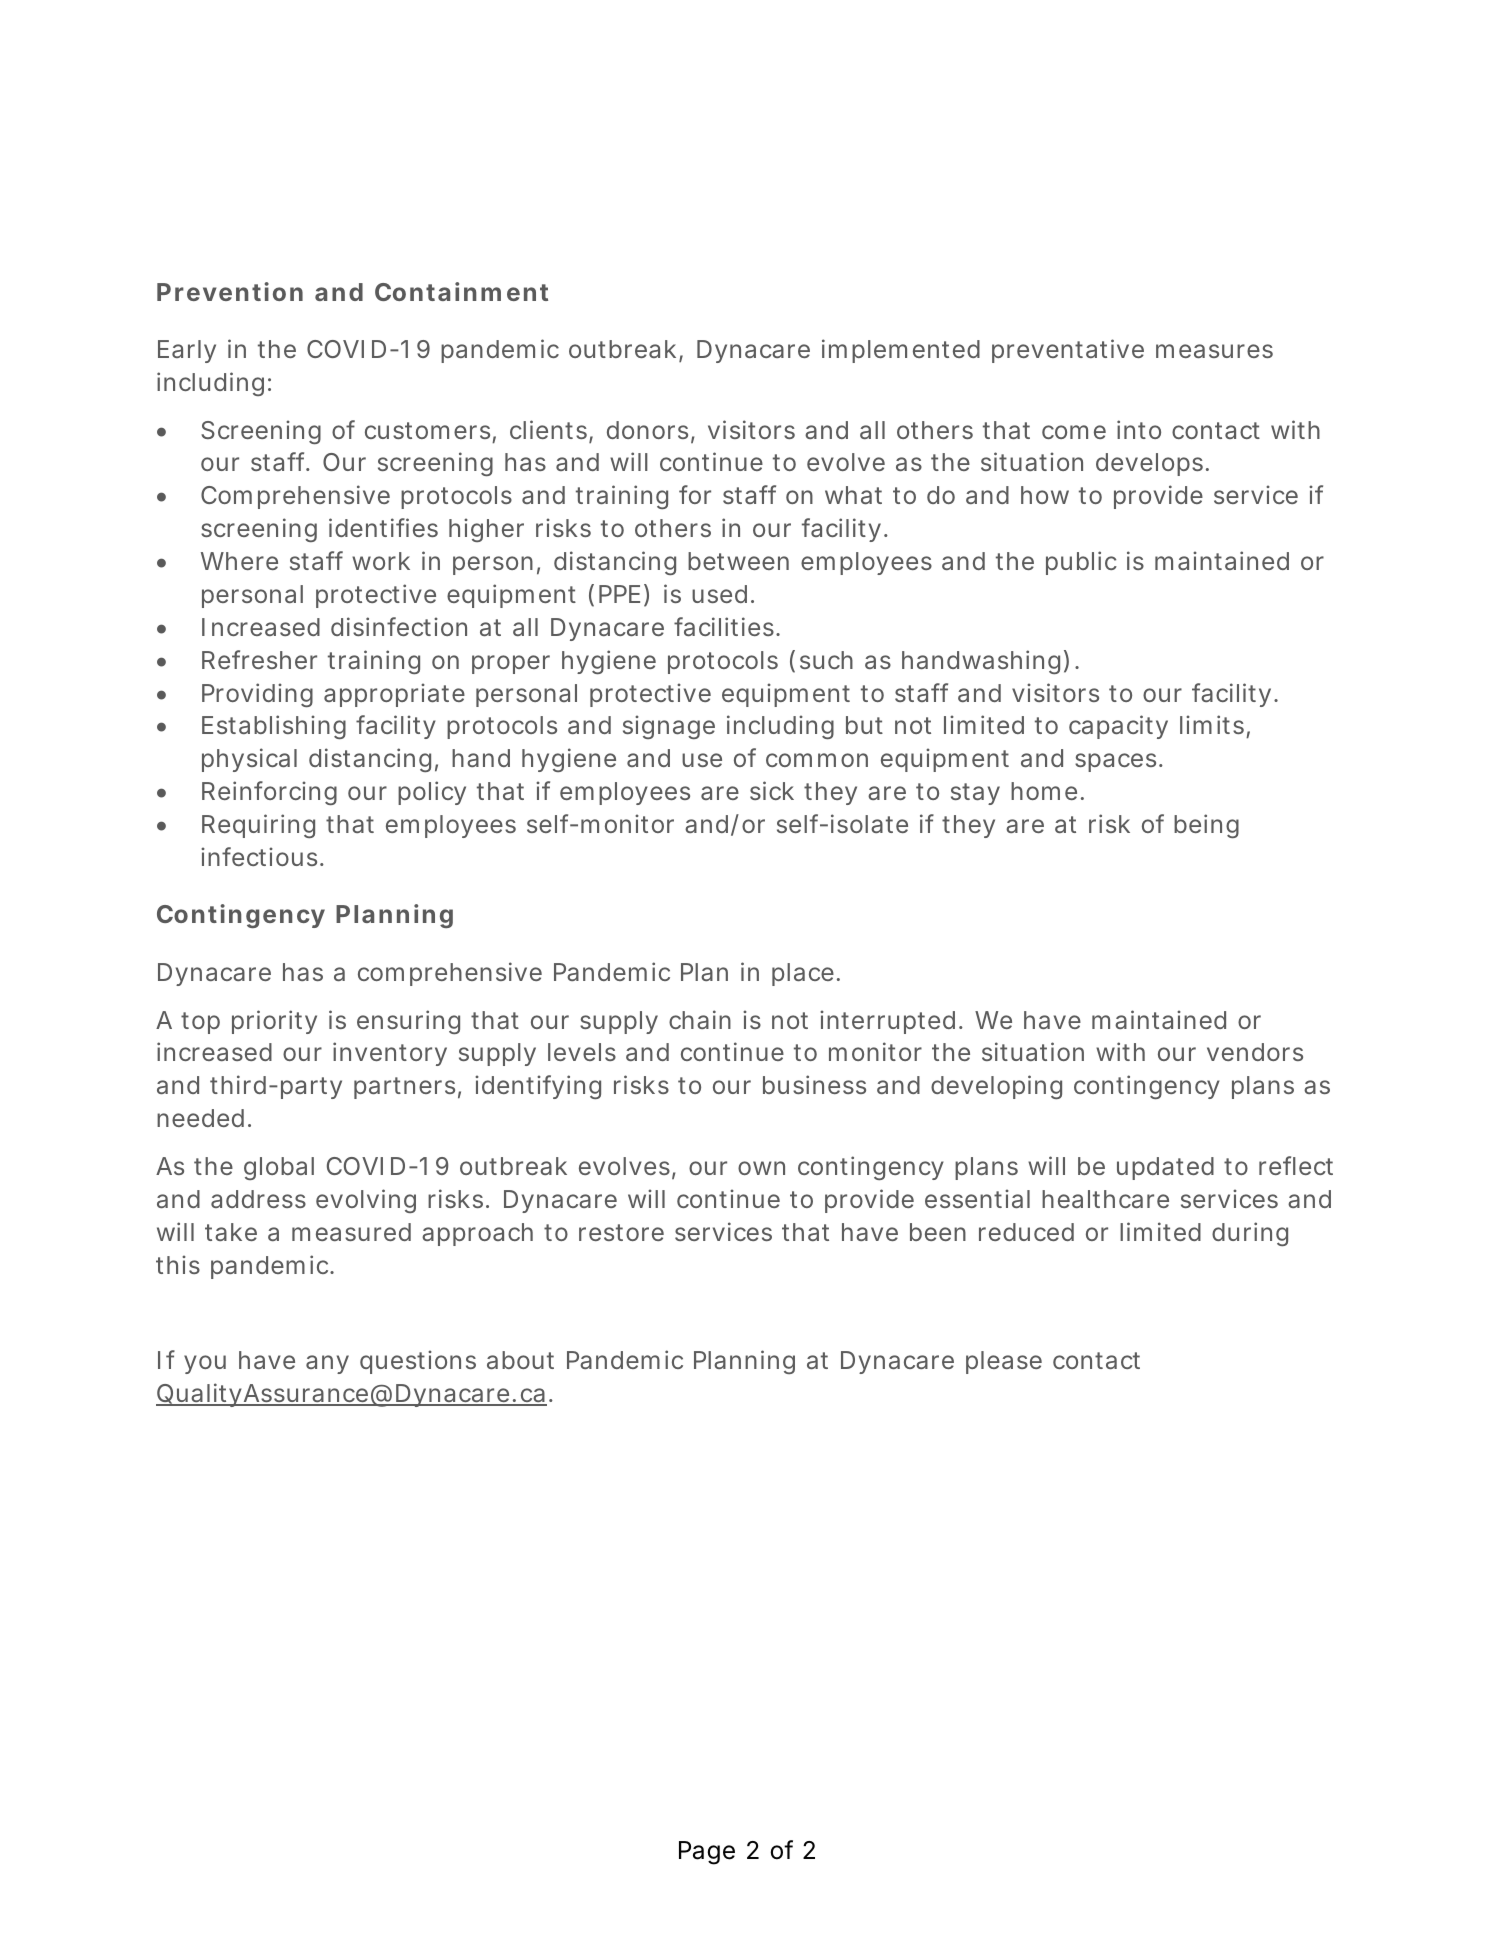 The image size is (1505, 1948). Describe the element at coordinates (621, 1232) in the document. I see `restore` at that location.
